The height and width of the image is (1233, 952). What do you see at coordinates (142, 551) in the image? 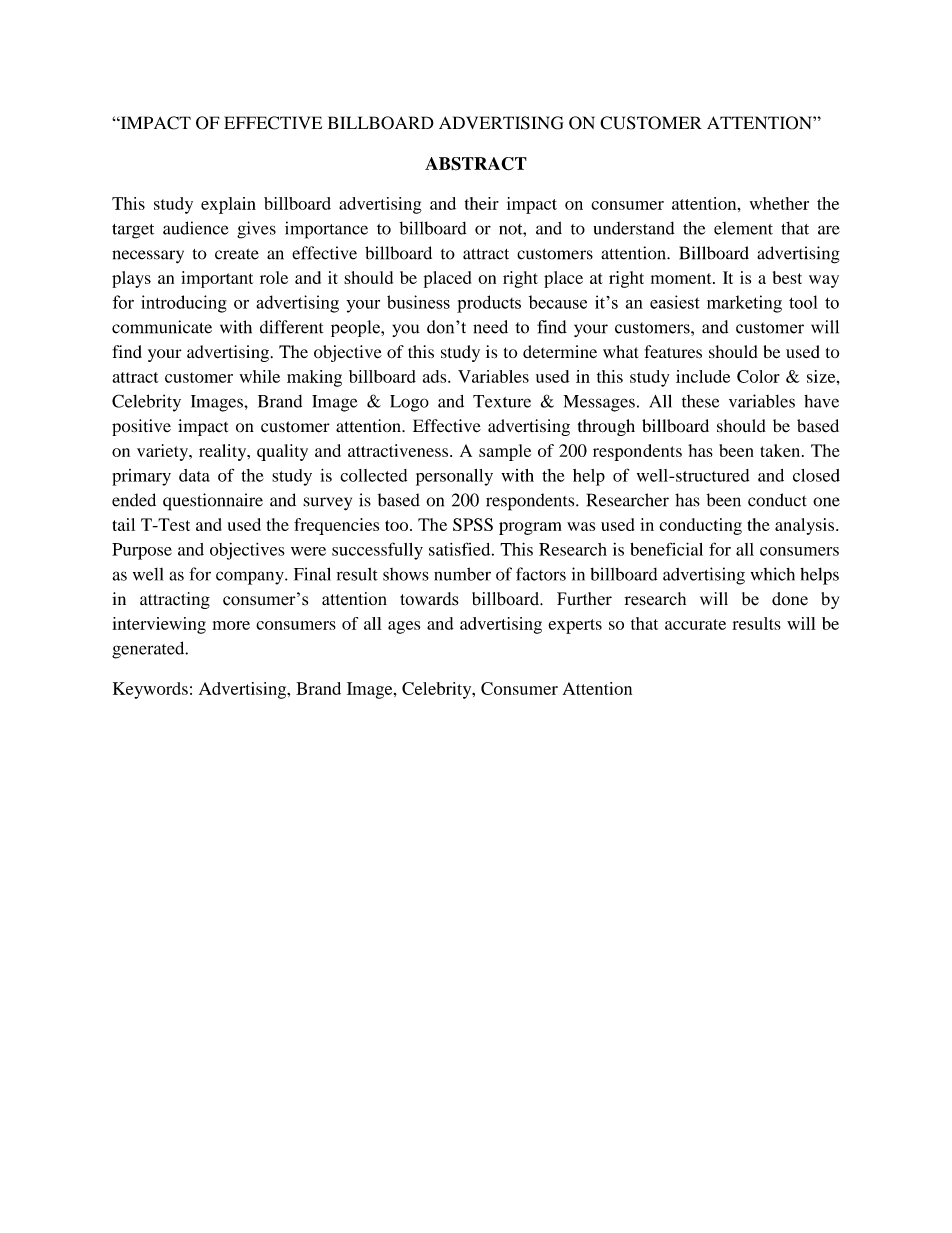
I see `Purpose` at bounding box center [142, 551].
